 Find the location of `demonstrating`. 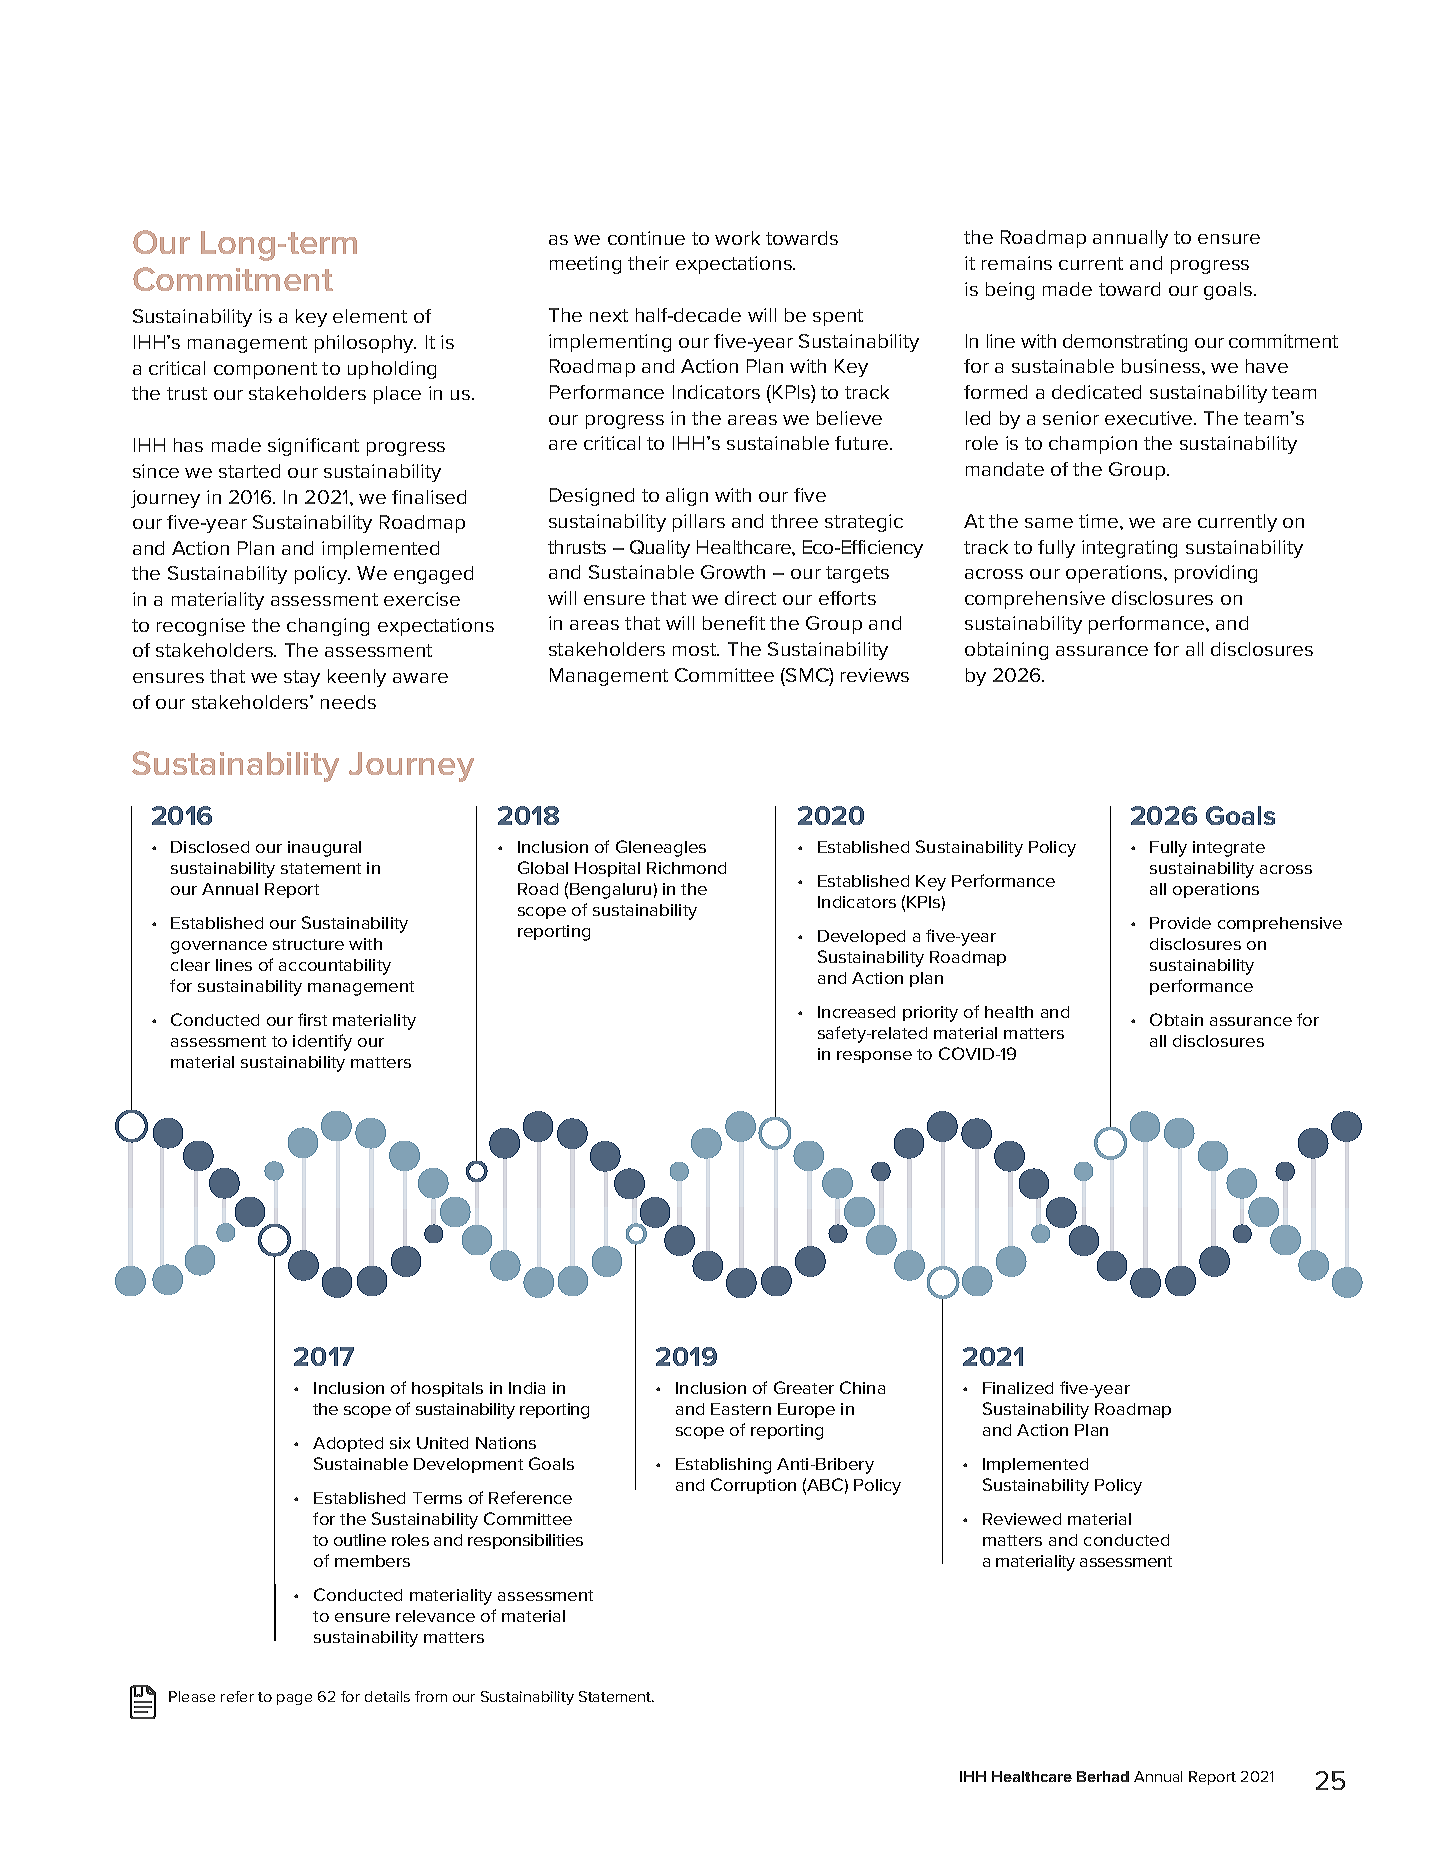

demonstrating is located at coordinates (1125, 343).
